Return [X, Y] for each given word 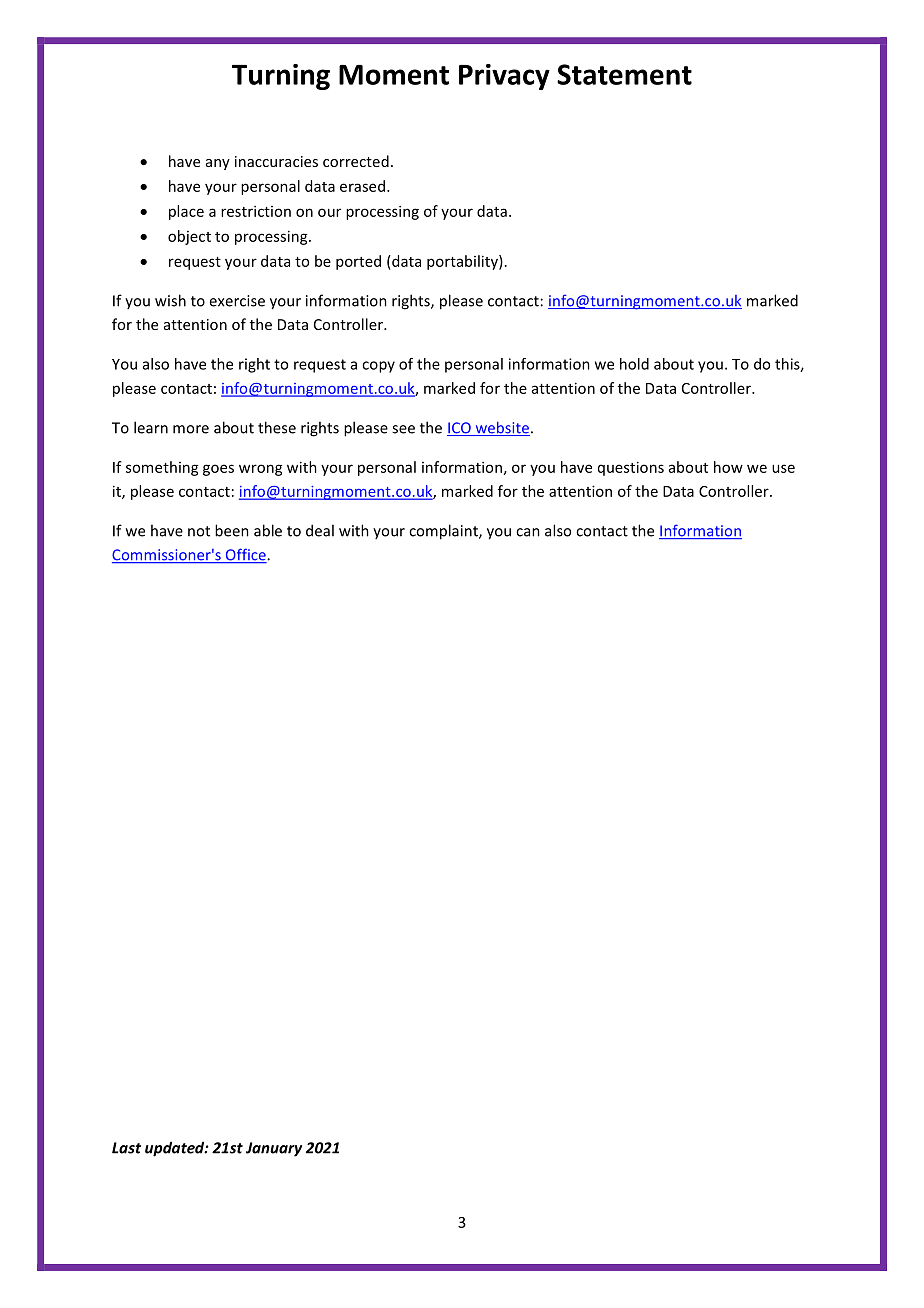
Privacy [504, 77]
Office [245, 555]
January [274, 1149]
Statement [624, 74]
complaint [444, 532]
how [728, 467]
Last [126, 1148]
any [218, 164]
